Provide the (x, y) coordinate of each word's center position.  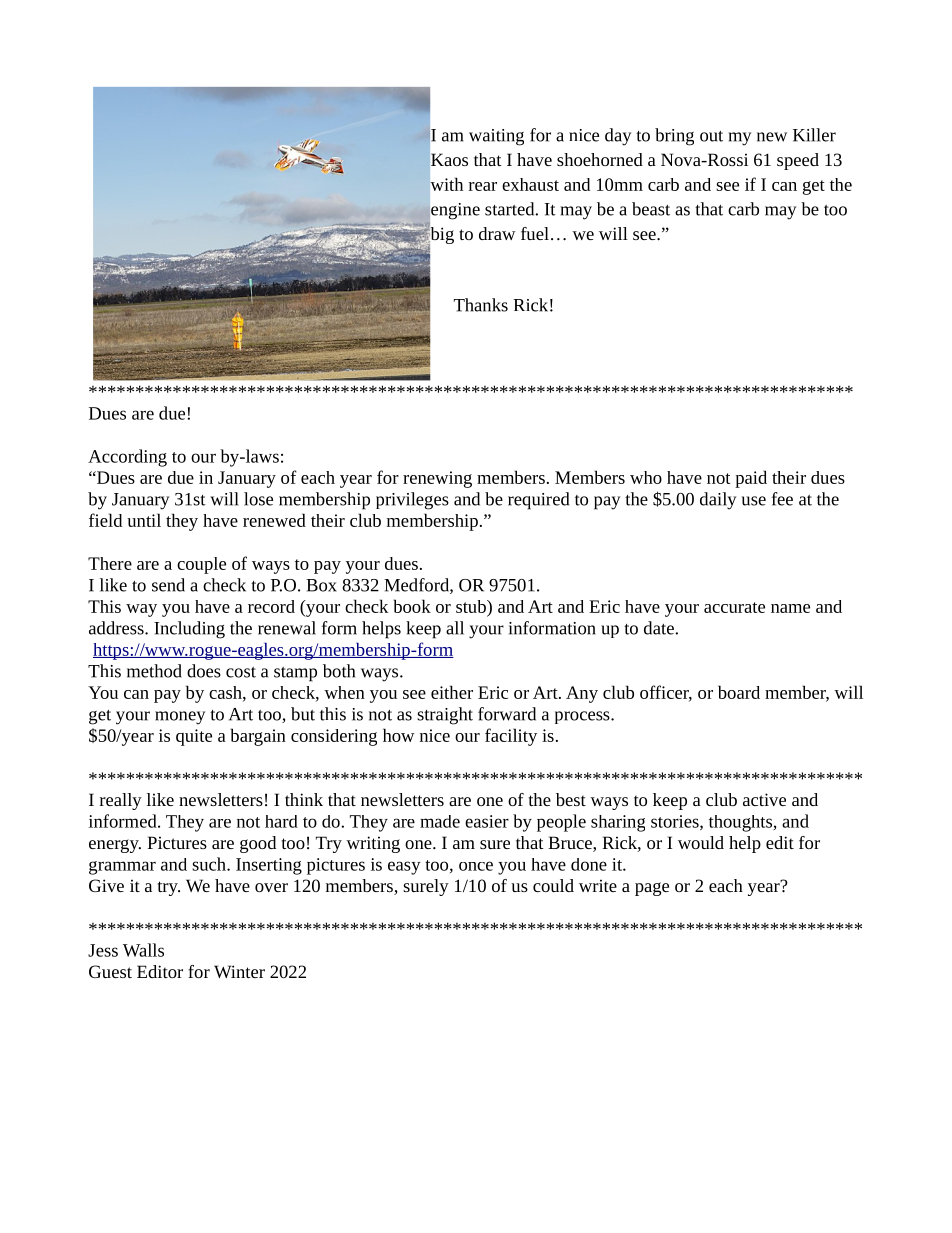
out (711, 136)
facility (511, 737)
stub (472, 606)
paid (751, 479)
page (652, 889)
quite (194, 737)
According (127, 458)
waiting (496, 137)
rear (483, 186)
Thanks (481, 305)
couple (201, 565)
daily (718, 501)
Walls (143, 950)
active (764, 799)
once (476, 866)
